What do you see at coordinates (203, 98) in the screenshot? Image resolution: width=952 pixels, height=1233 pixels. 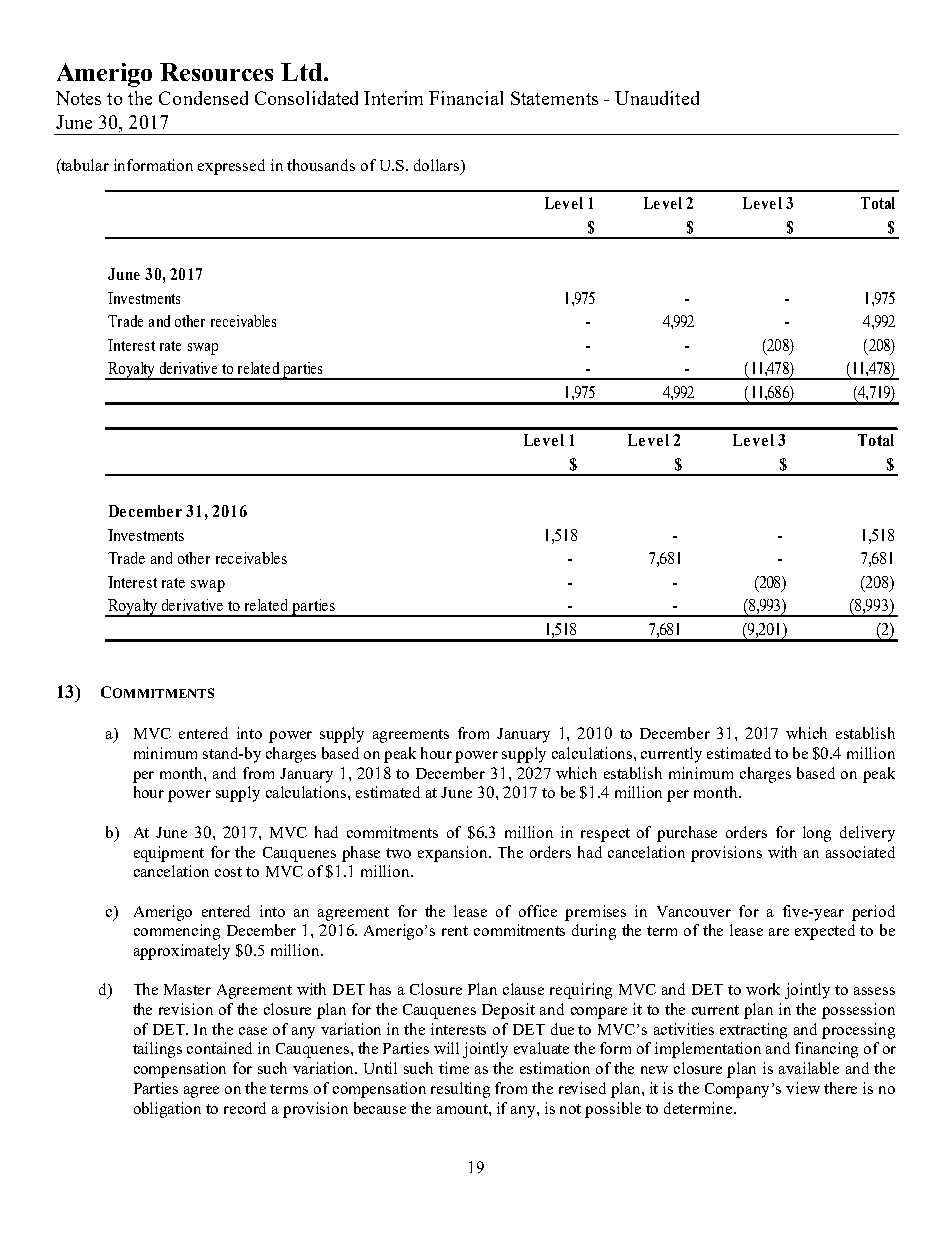 I see `Condensed` at bounding box center [203, 98].
